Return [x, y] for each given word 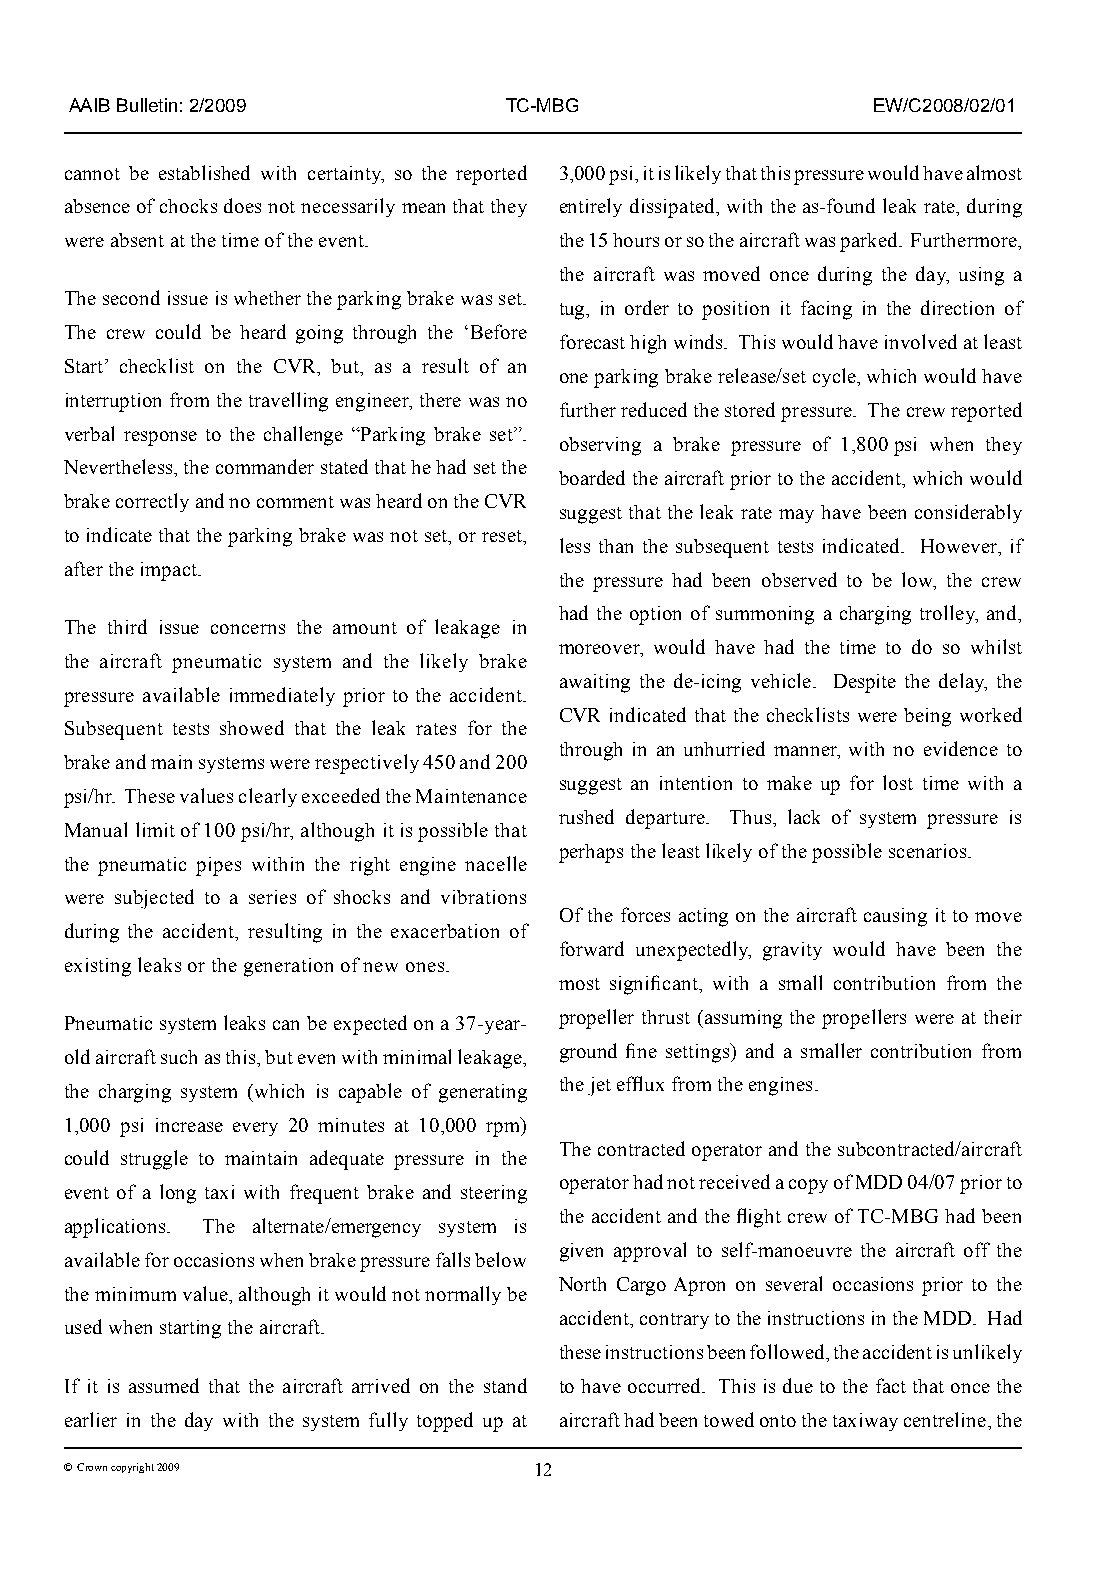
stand [505, 1385]
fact [891, 1385]
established [204, 172]
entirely [591, 207]
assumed [164, 1385]
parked [870, 242]
